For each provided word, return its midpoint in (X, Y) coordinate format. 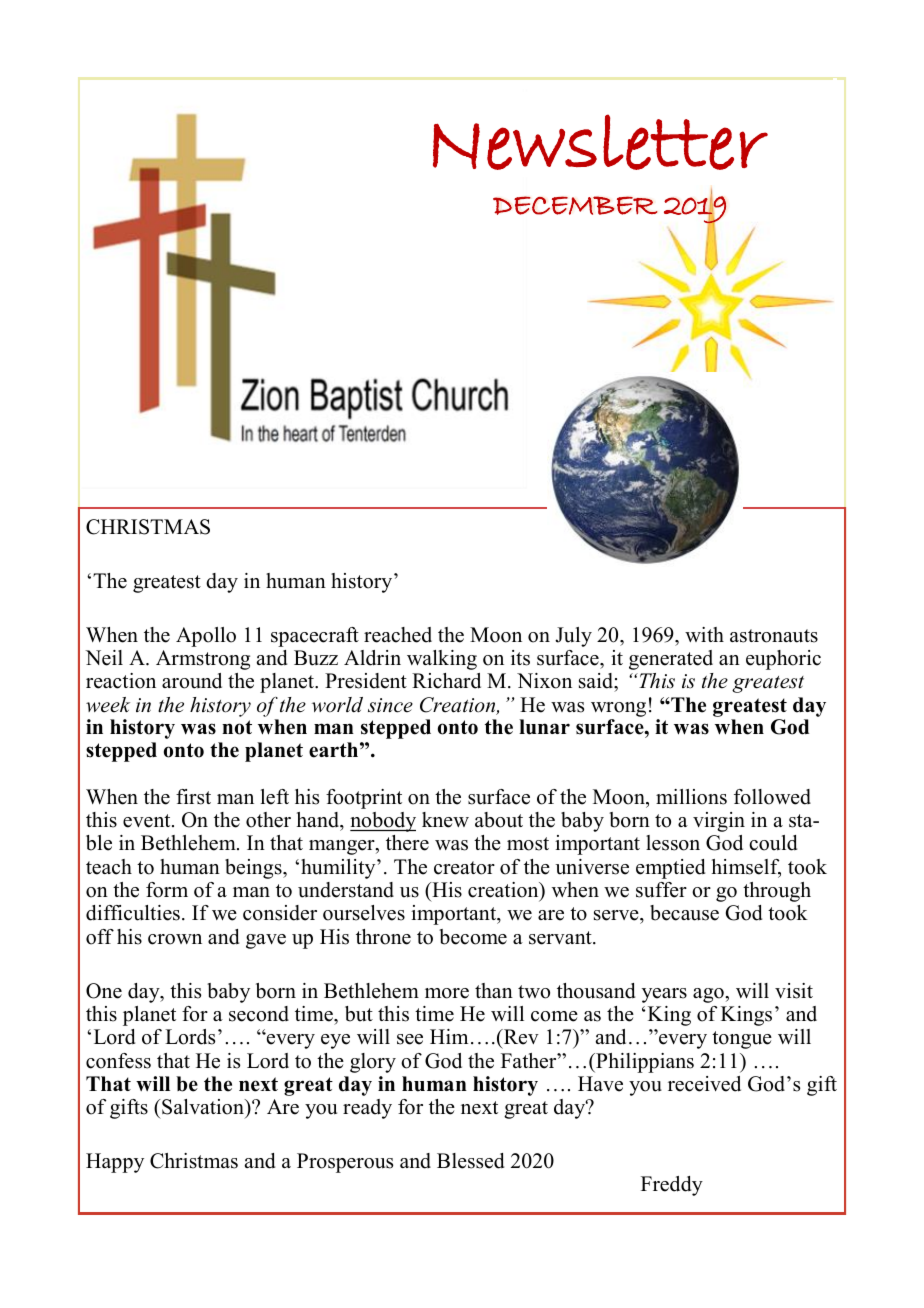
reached (398, 635)
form (167, 890)
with (704, 634)
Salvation (203, 1108)
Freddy (672, 1186)
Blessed (470, 1161)
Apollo (206, 637)
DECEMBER (575, 205)
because (684, 913)
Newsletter (600, 142)
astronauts (774, 636)
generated (671, 660)
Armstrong (203, 660)
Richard (446, 681)
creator (464, 868)
